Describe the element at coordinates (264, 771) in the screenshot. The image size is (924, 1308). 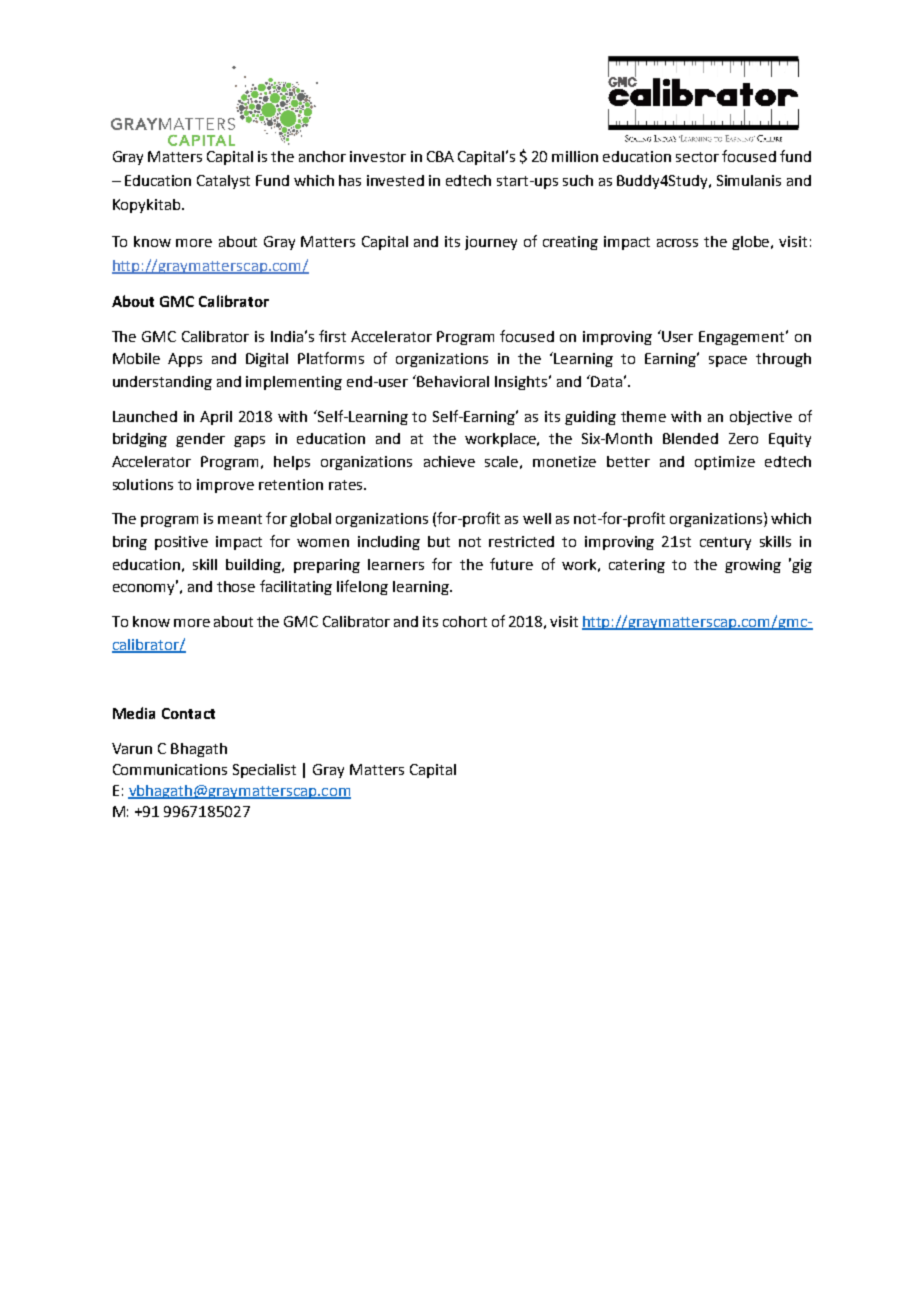
I see `Specialist` at that location.
